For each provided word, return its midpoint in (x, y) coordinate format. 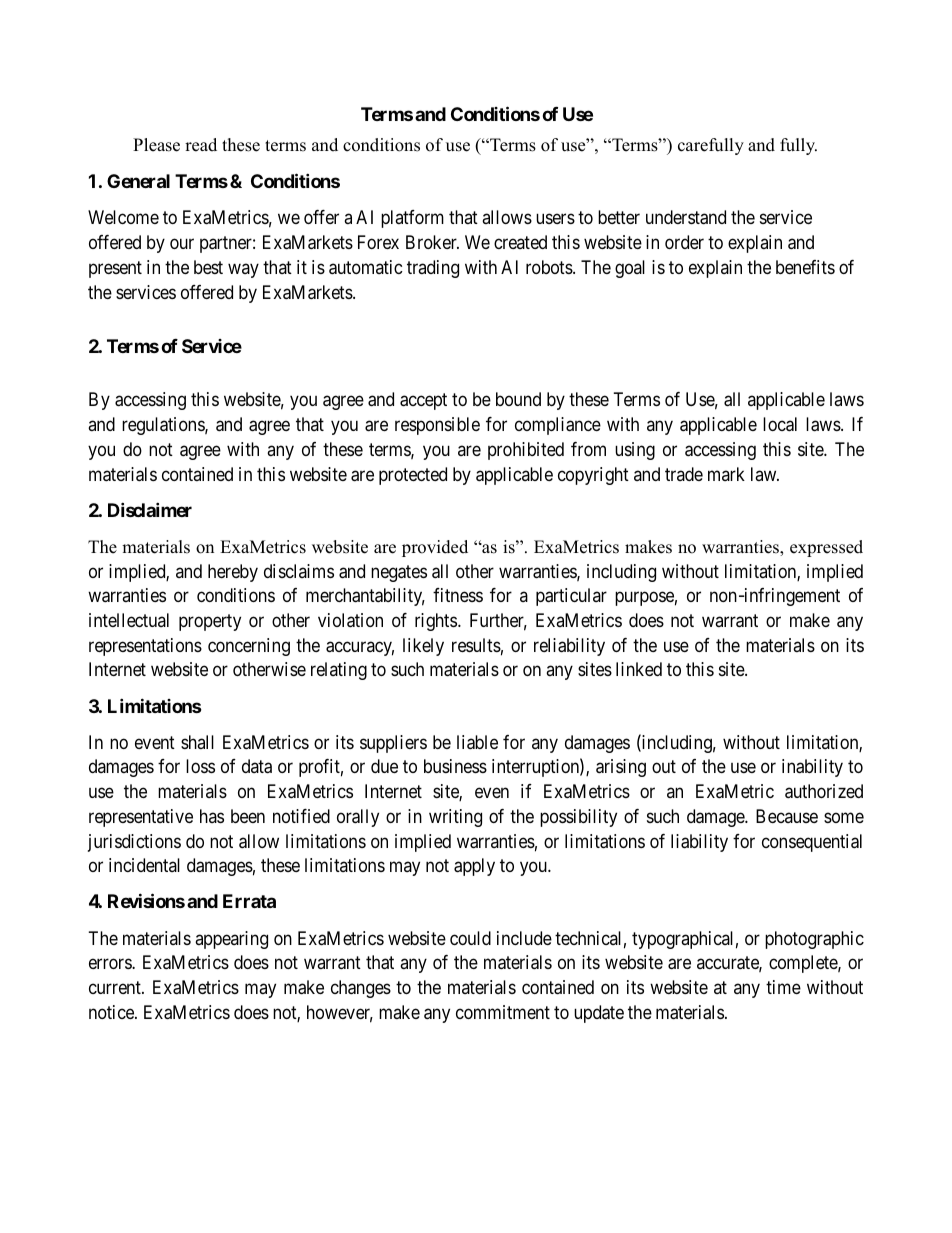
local (780, 424)
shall (197, 742)
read (201, 145)
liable (477, 742)
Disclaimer (150, 509)
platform (412, 219)
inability (812, 768)
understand (686, 217)
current (116, 987)
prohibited (526, 451)
